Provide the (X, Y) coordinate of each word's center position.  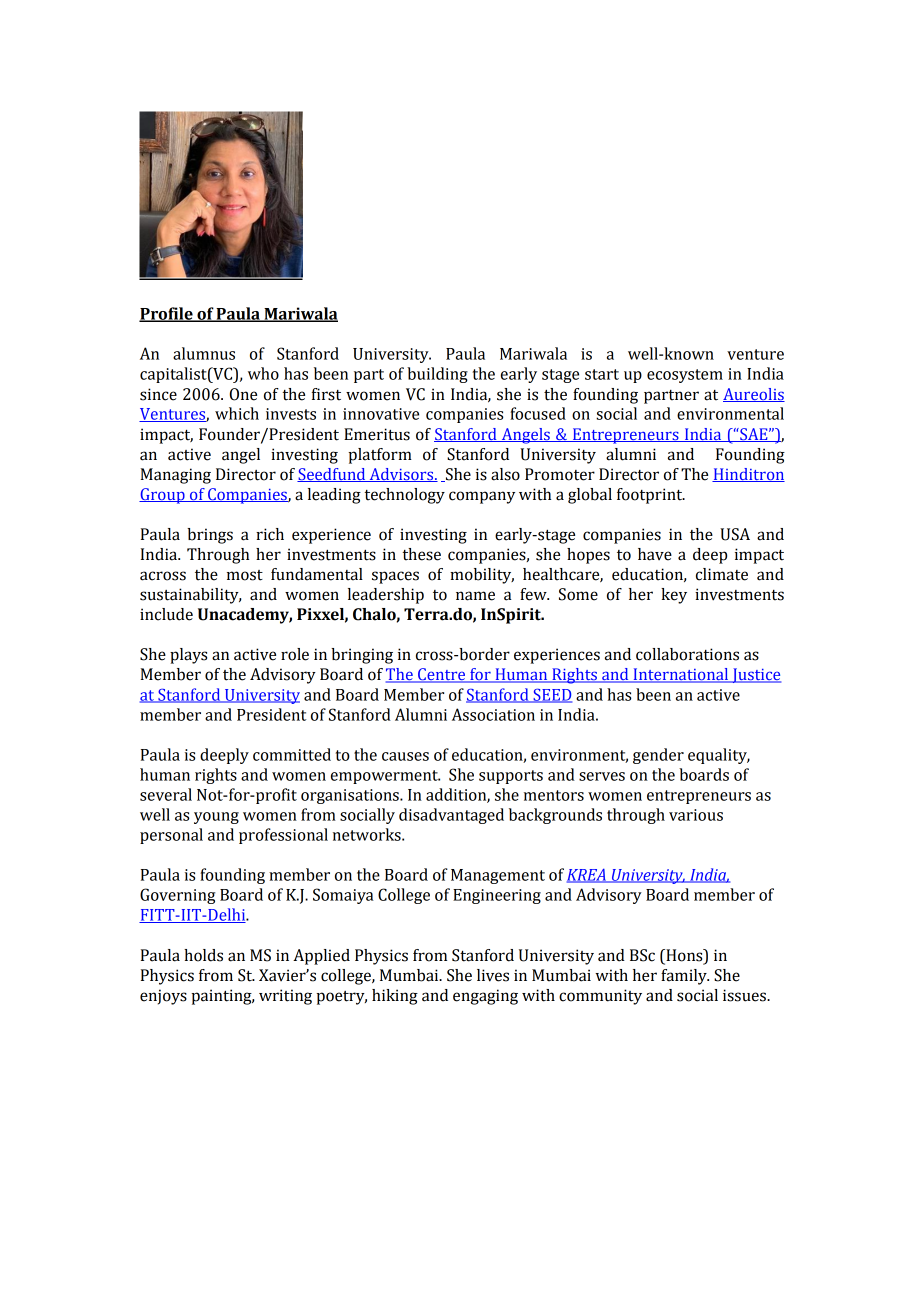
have (655, 554)
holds (203, 955)
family (685, 977)
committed (292, 754)
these (421, 554)
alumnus (204, 353)
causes (405, 756)
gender (658, 756)
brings (210, 536)
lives (493, 975)
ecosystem (685, 376)
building (437, 375)
